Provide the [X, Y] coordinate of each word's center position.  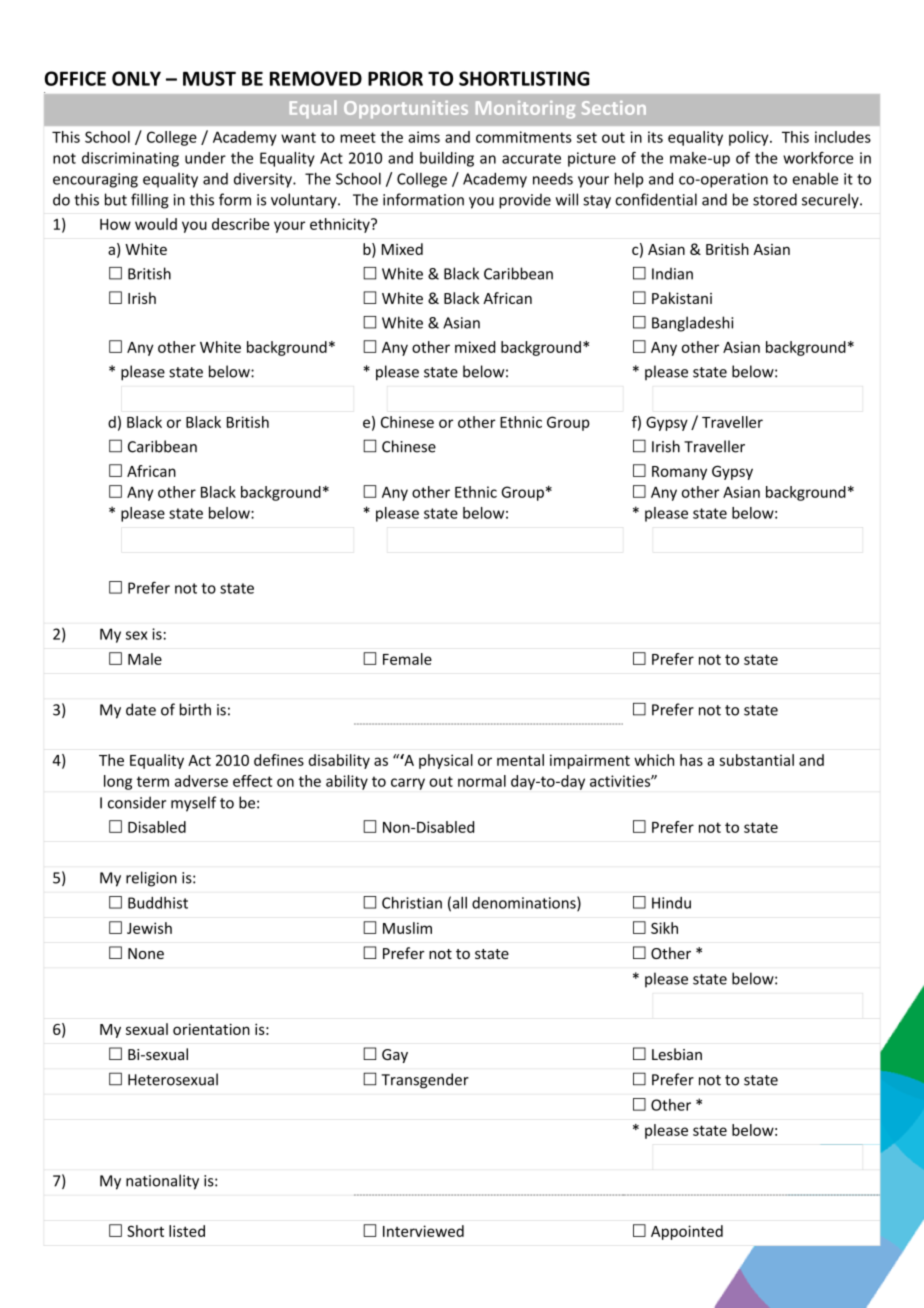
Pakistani [682, 298]
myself [194, 804]
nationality [162, 1182]
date [141, 709]
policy [750, 138]
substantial [756, 760]
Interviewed [423, 1231]
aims [424, 137]
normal [482, 781]
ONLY [136, 78]
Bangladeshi [692, 324]
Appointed [687, 1232]
